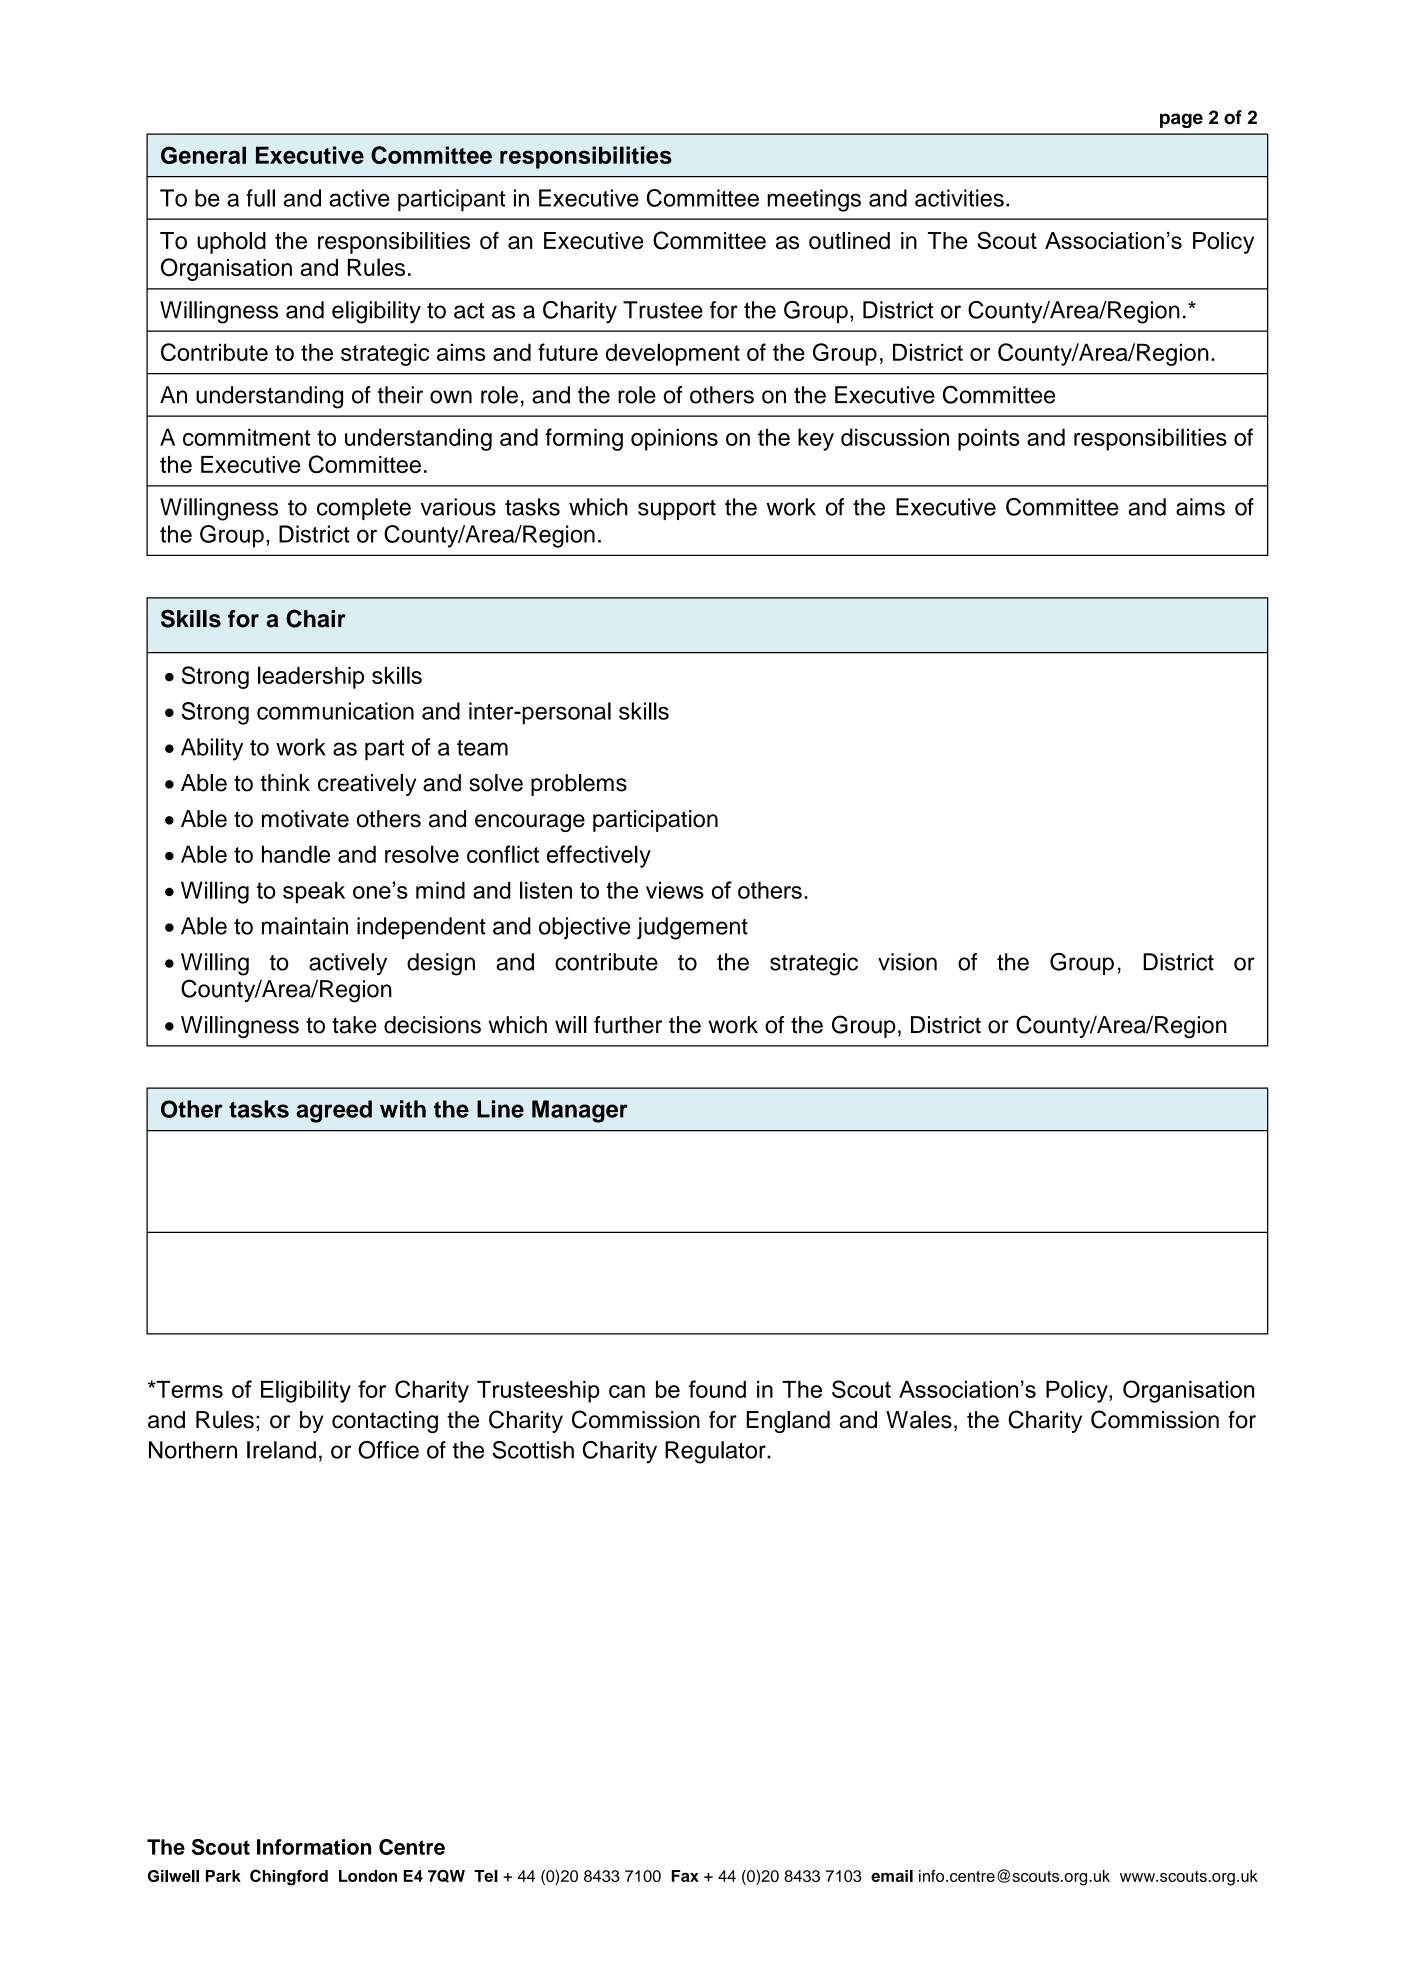 This screenshot has width=1404, height=1986. What do you see at coordinates (717, 1389) in the screenshot?
I see `found` at bounding box center [717, 1389].
